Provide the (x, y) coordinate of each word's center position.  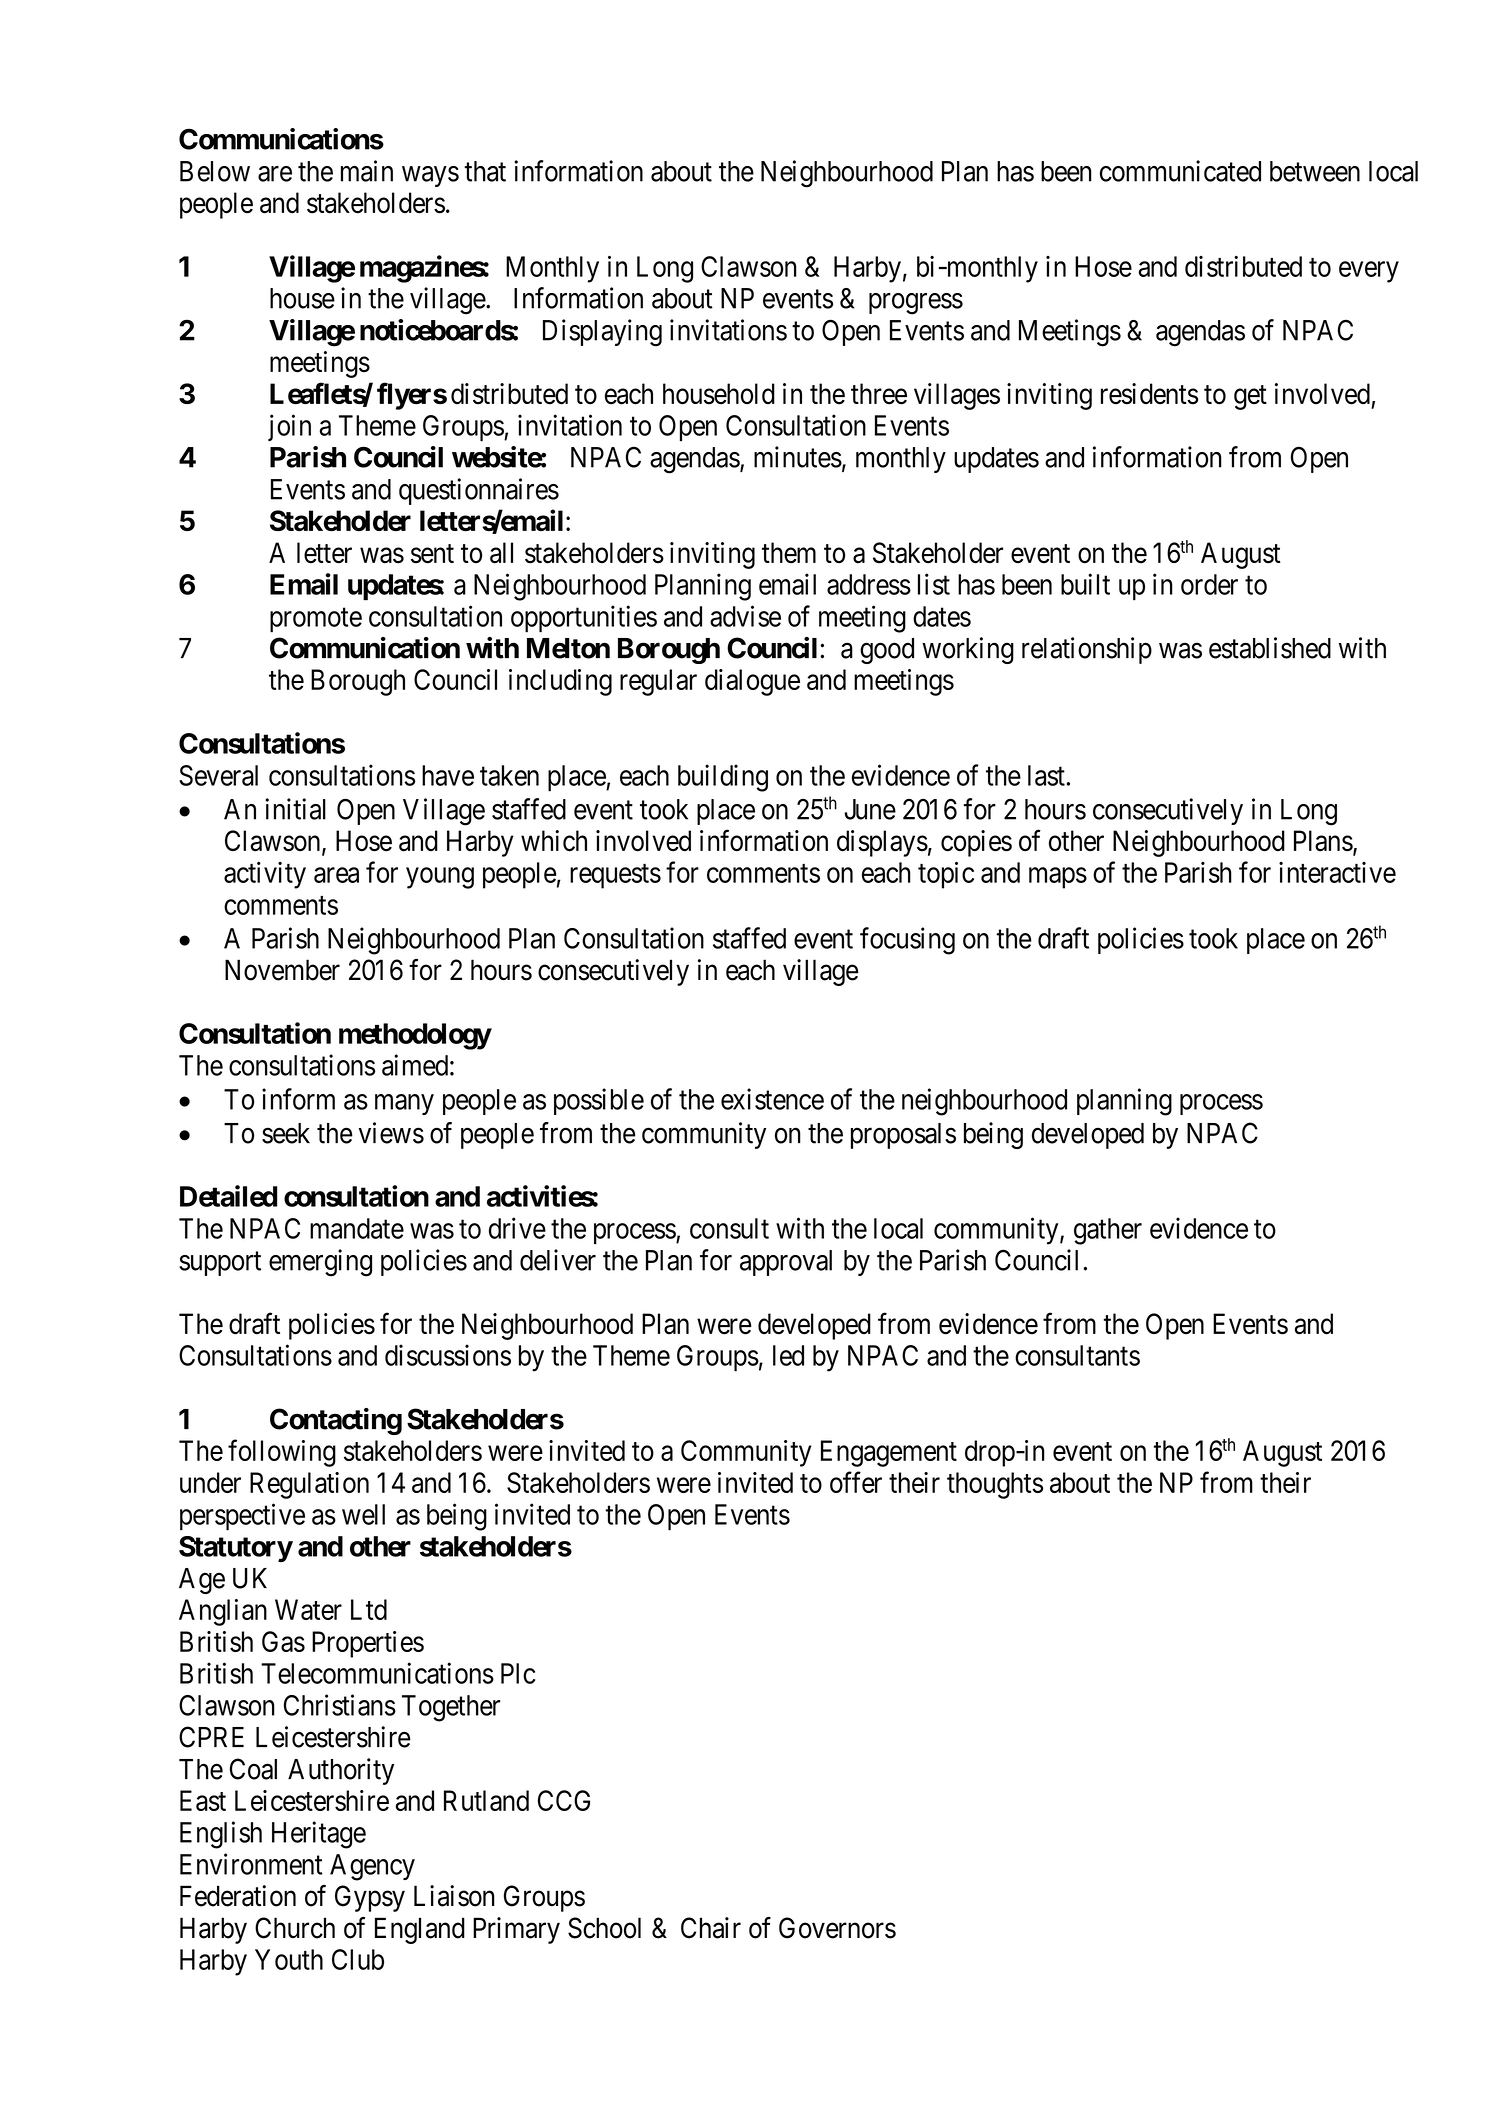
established (1270, 648)
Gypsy (370, 1898)
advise (745, 616)
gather (1108, 1231)
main (367, 171)
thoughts (995, 1485)
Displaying (602, 333)
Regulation (309, 1485)
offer (856, 1482)
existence (772, 1099)
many (404, 1104)
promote (316, 620)
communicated (1180, 171)
